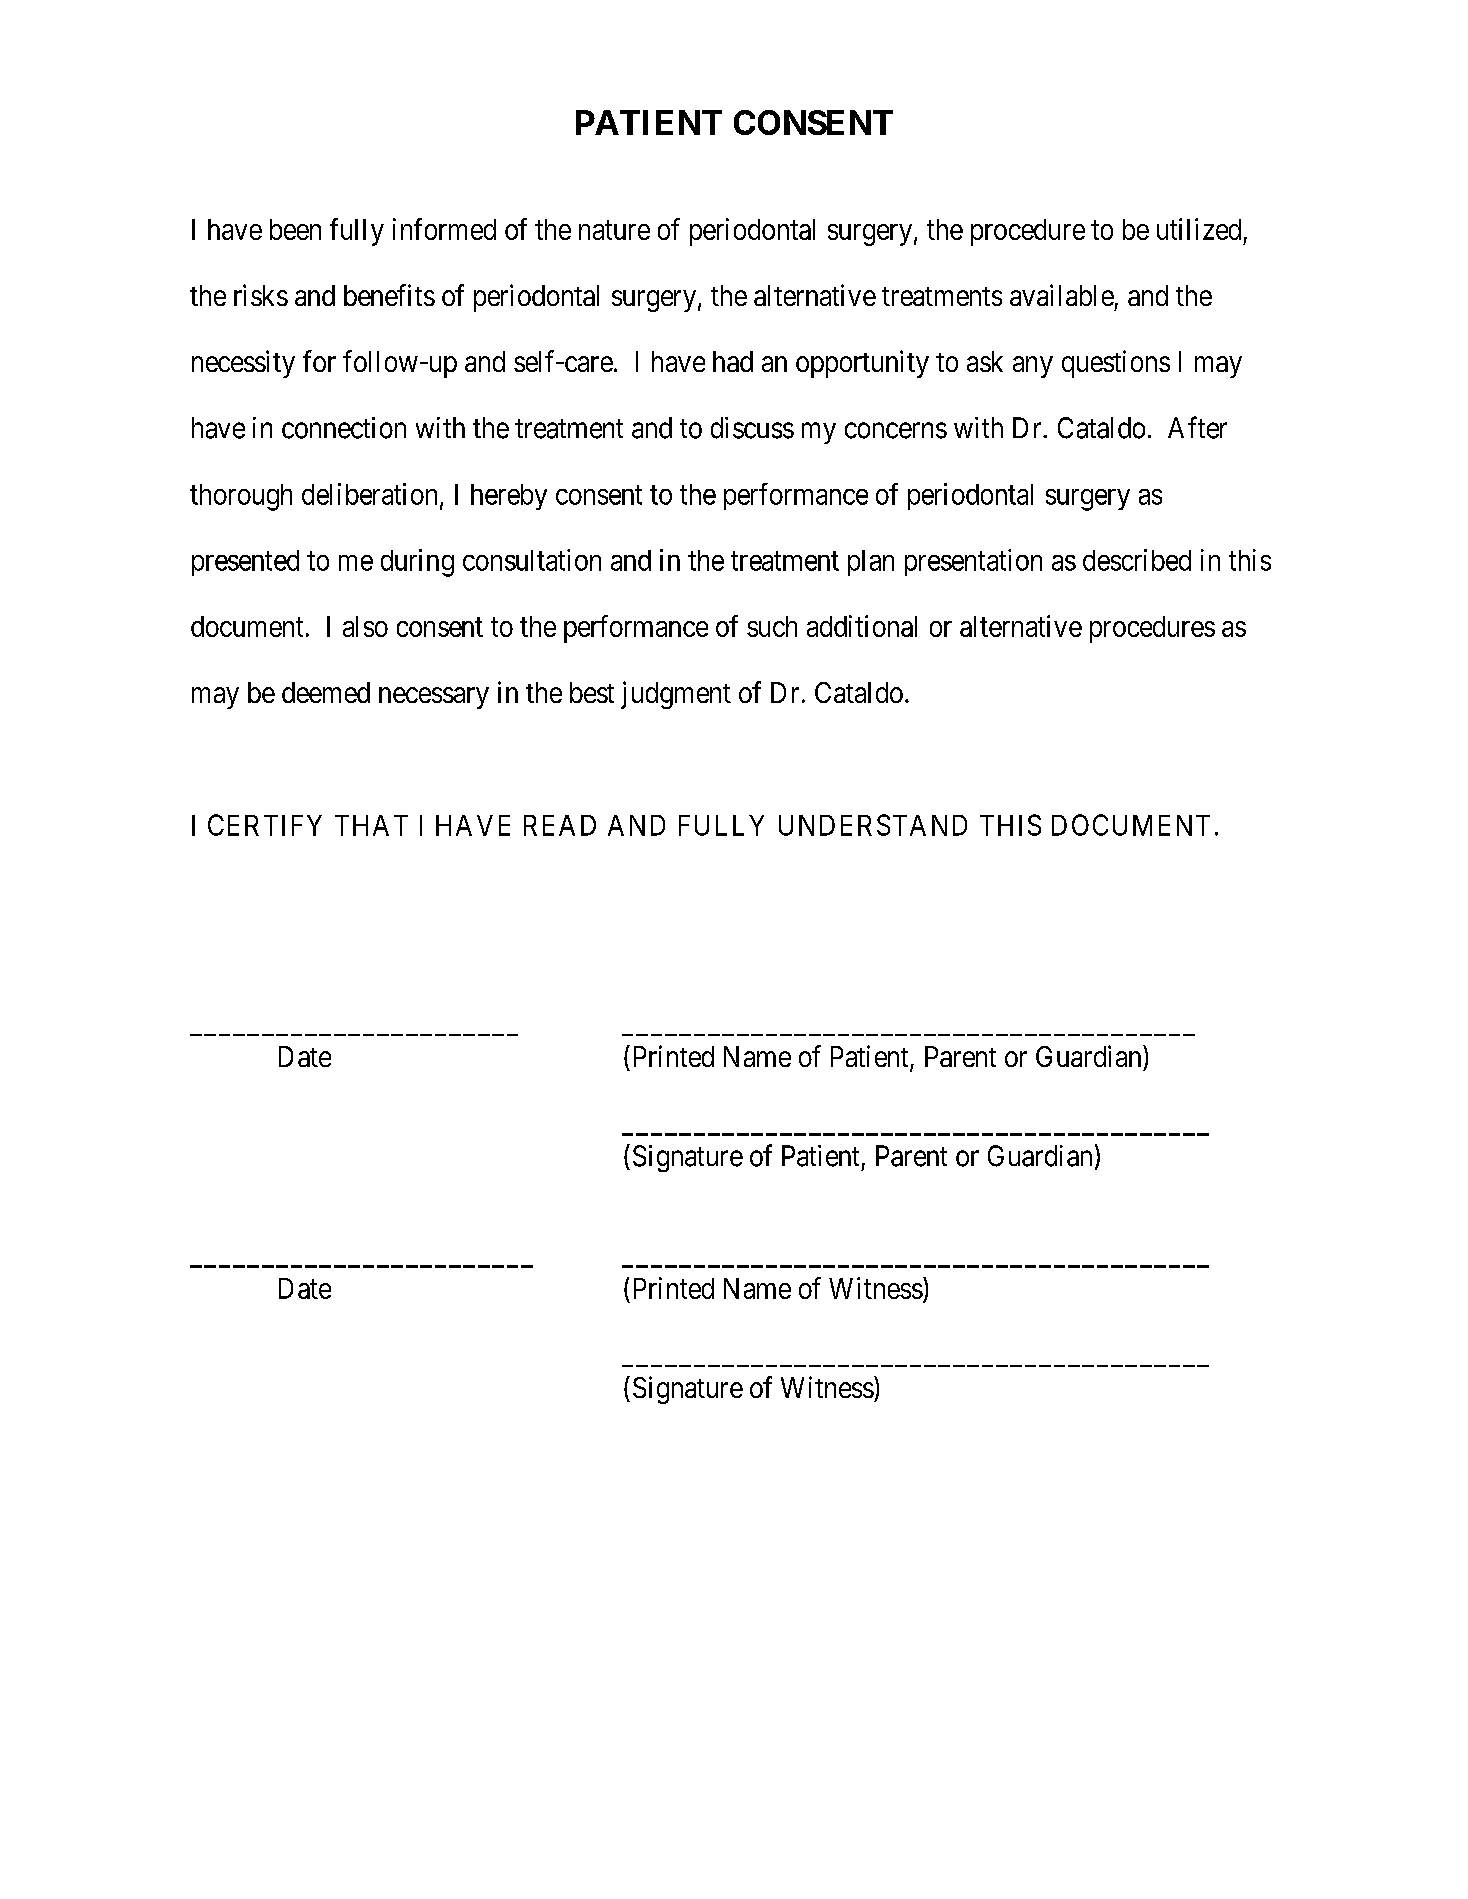  What do you see at coordinates (371, 825) in the screenshot?
I see `THAT` at bounding box center [371, 825].
